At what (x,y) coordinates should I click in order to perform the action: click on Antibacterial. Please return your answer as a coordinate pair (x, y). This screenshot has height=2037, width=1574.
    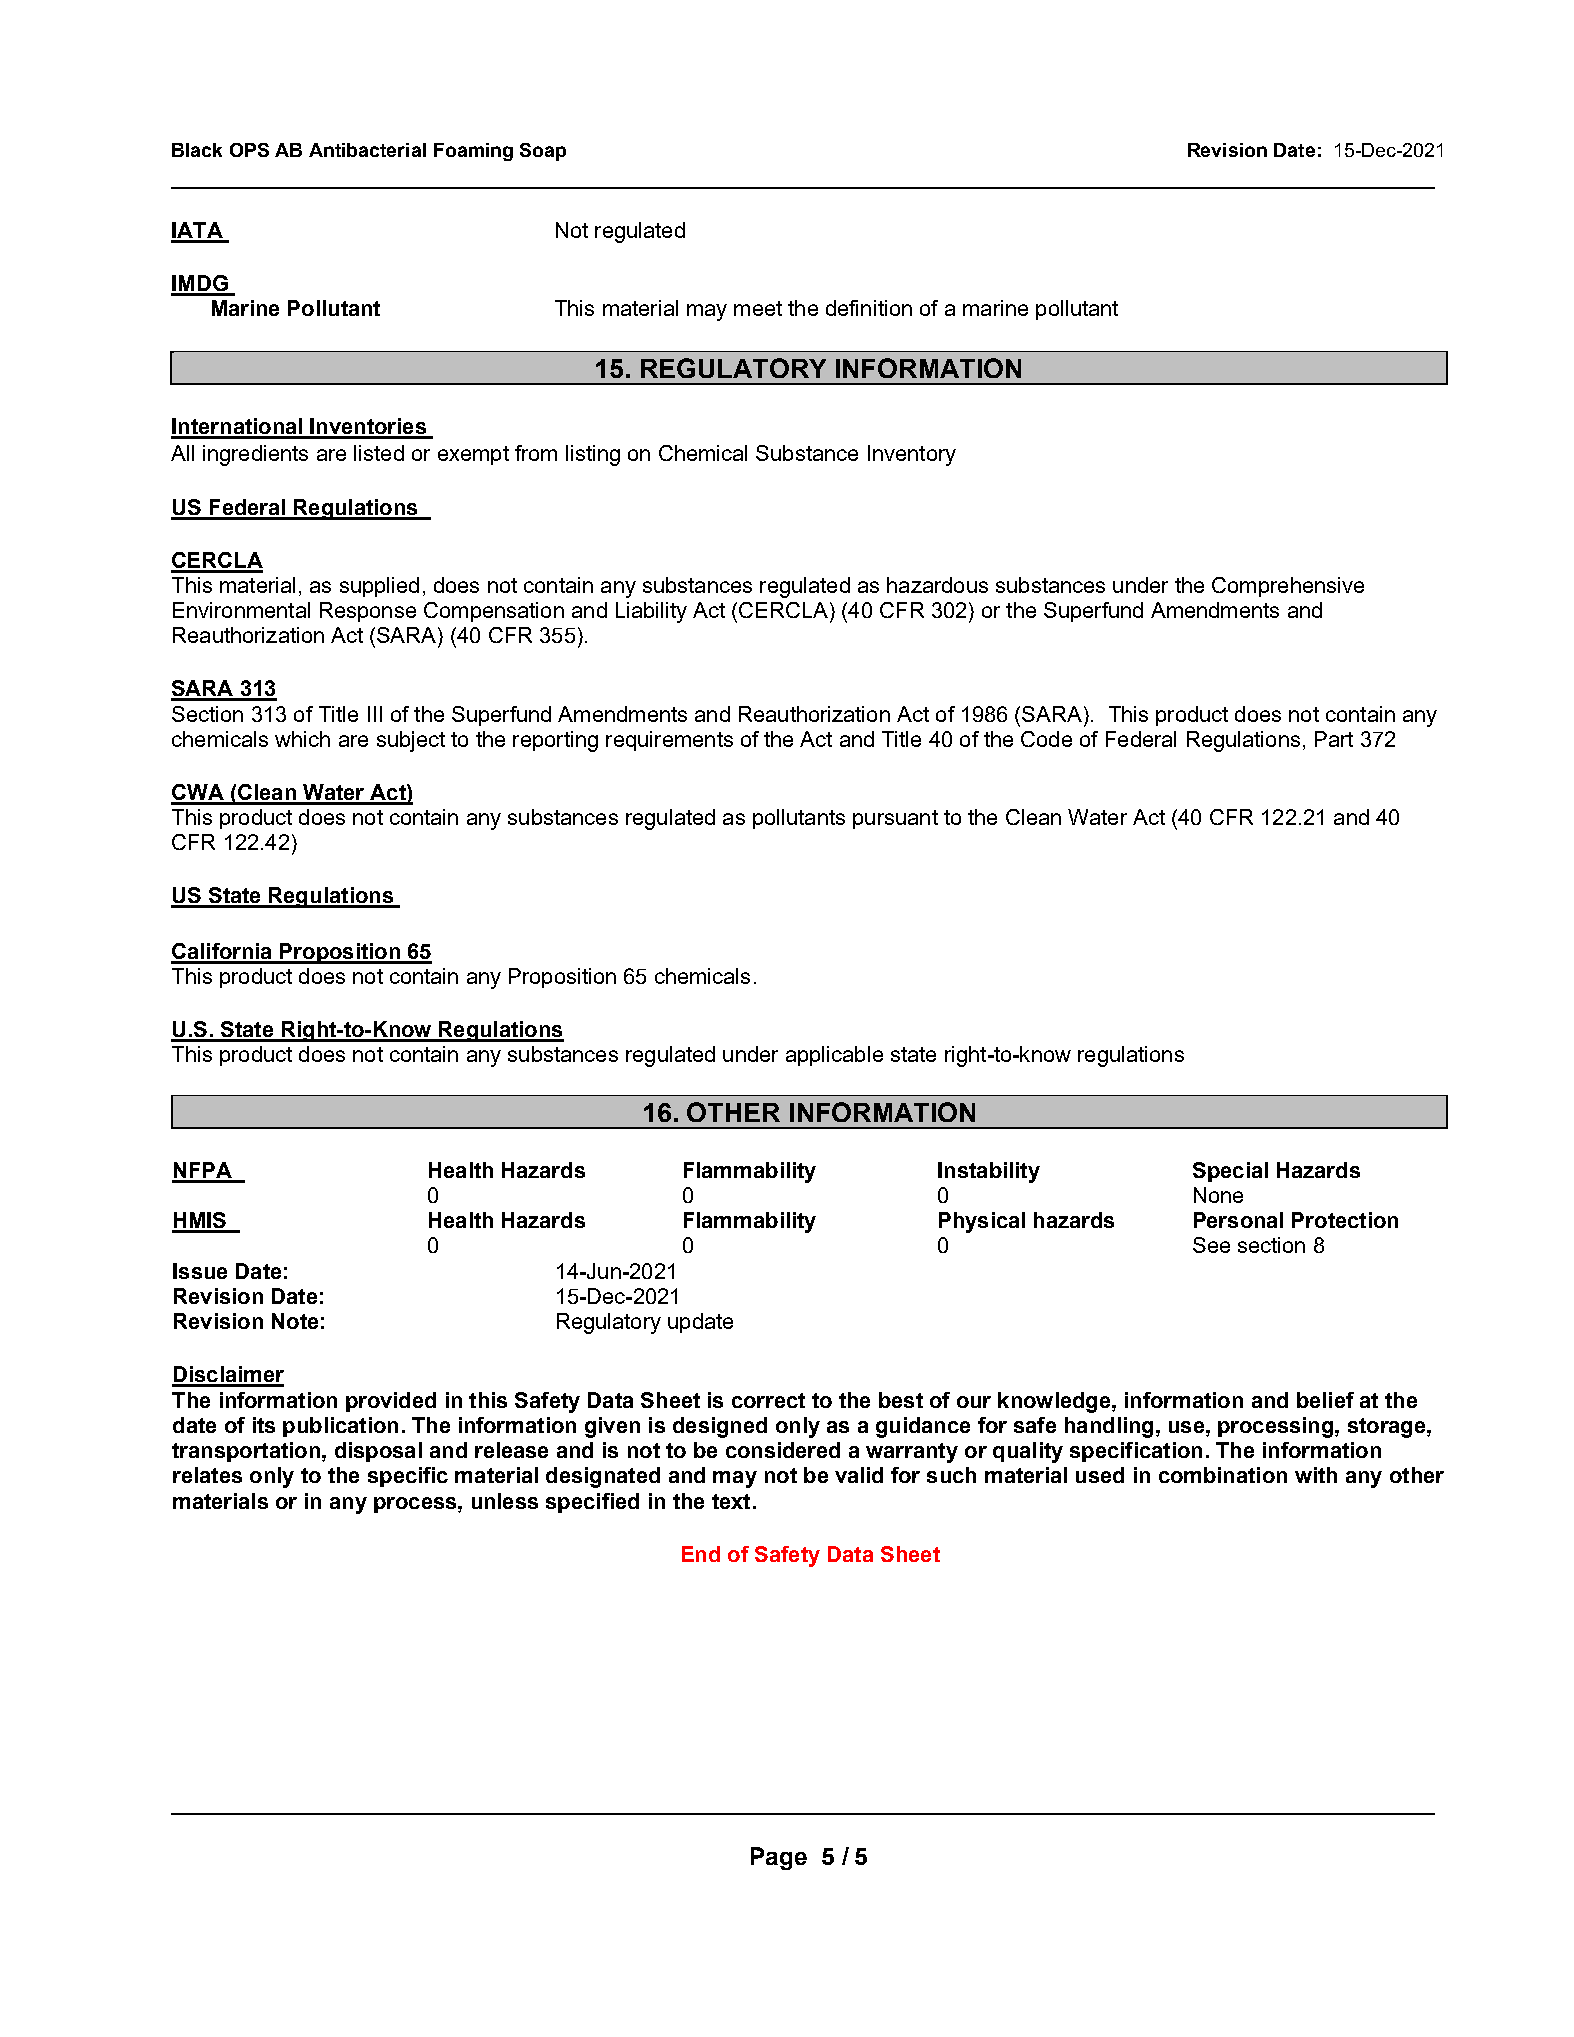
    Looking at the image, I should click on (367, 150).
